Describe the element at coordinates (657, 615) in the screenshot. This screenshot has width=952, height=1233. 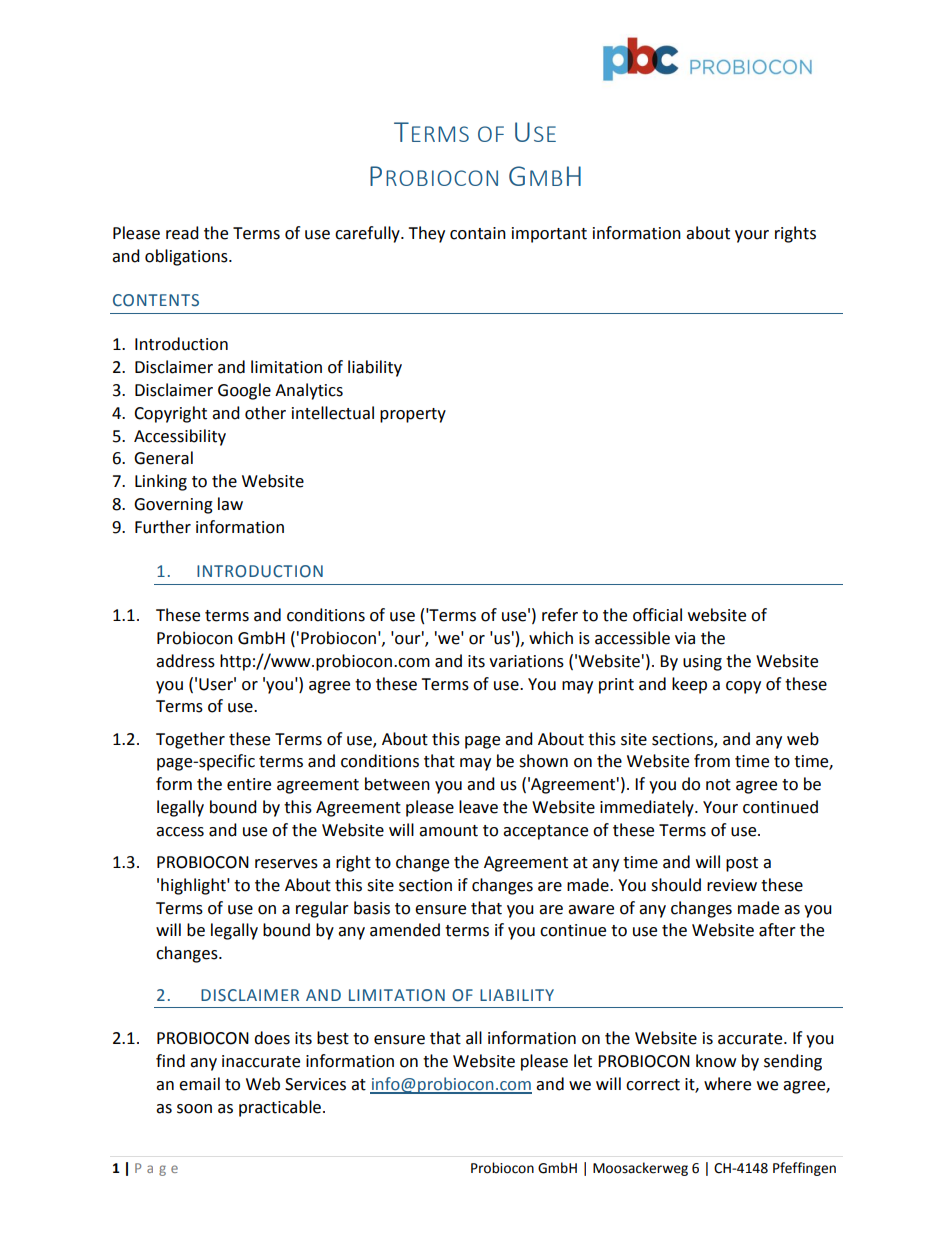
I see `official` at that location.
